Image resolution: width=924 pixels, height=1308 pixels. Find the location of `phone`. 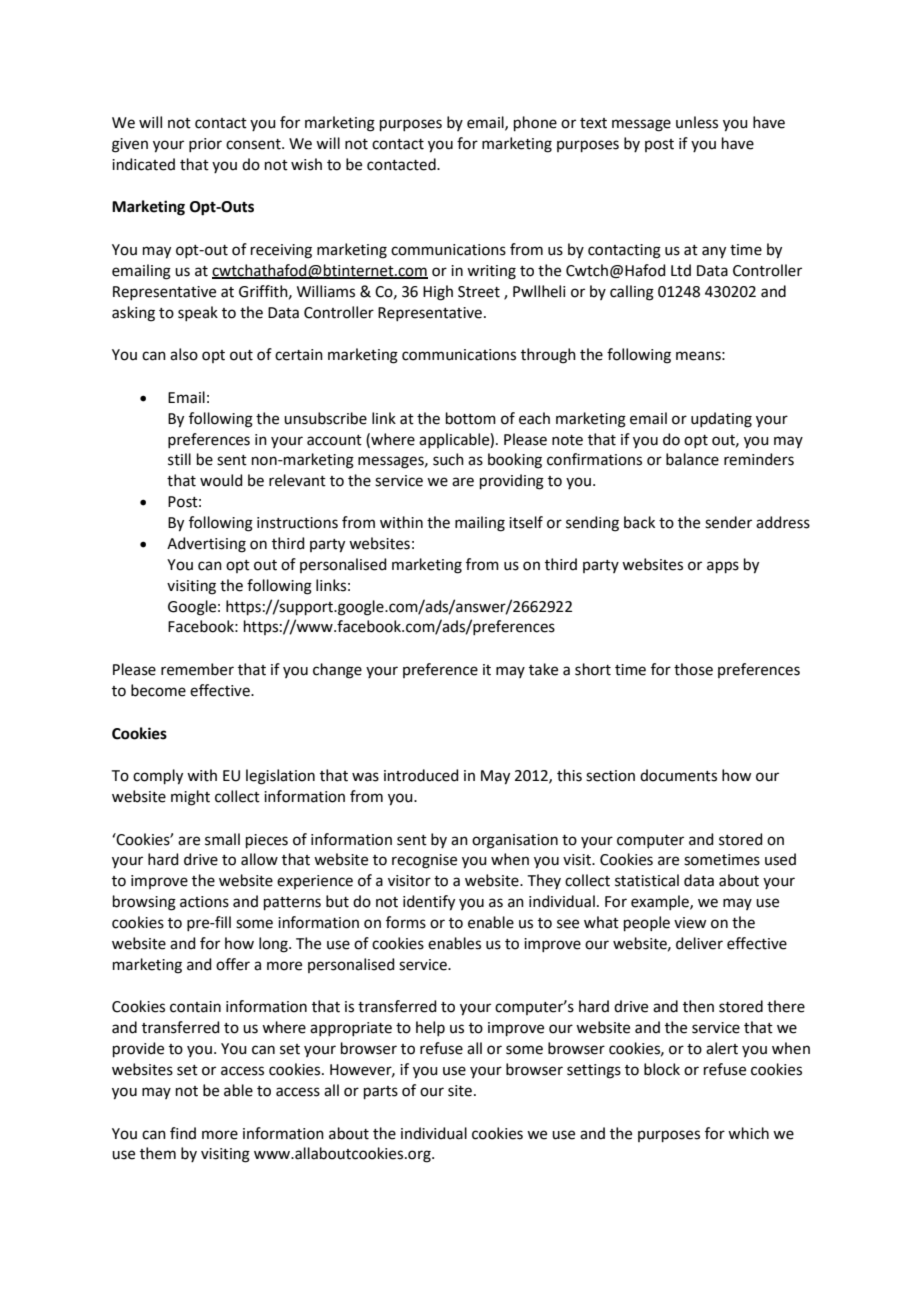

phone is located at coordinates (535, 123).
